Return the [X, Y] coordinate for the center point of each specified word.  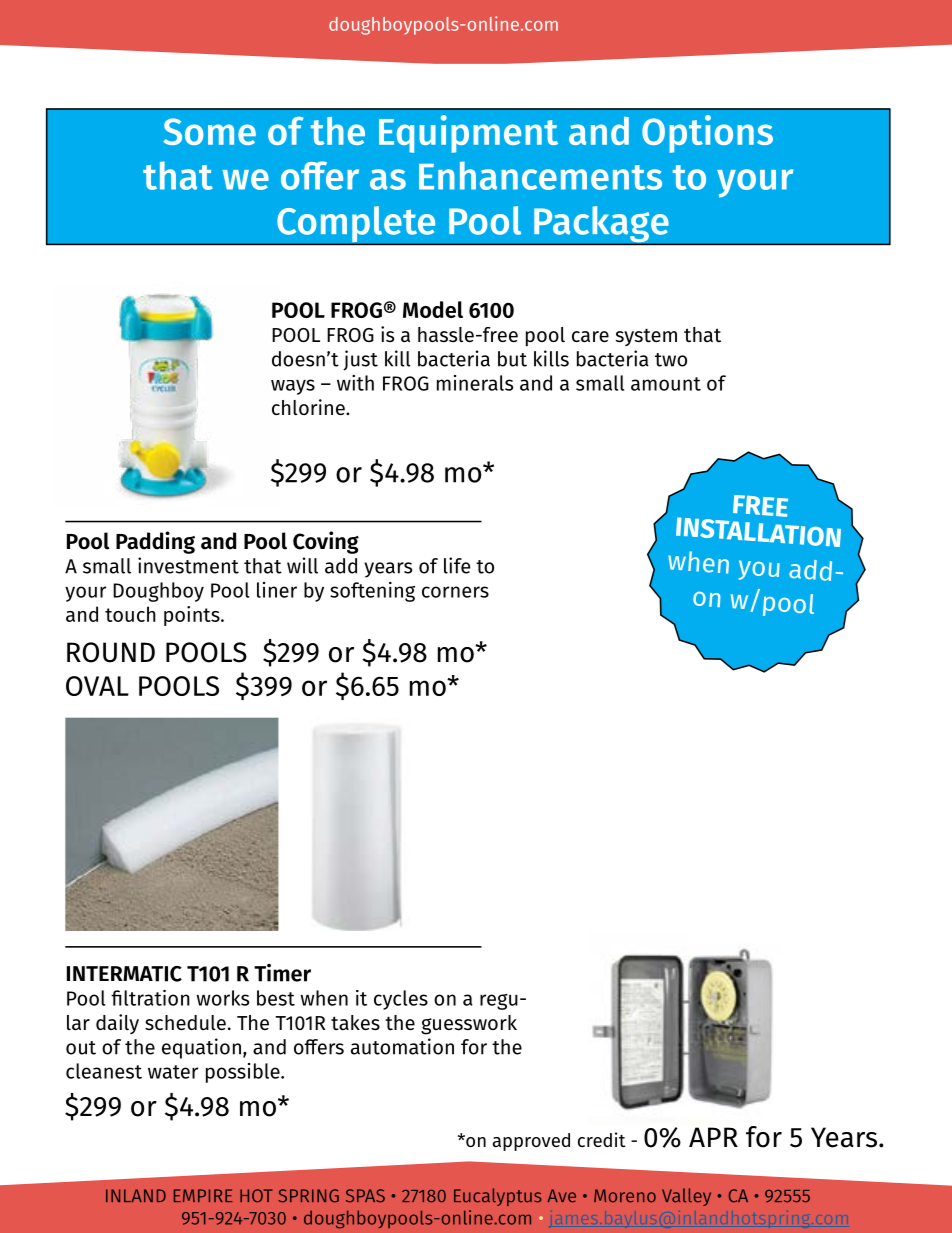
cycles [401, 1000]
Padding [155, 542]
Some [209, 131]
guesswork [469, 1025]
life [457, 565]
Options [707, 134]
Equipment [468, 134]
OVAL [97, 686]
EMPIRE [203, 1195]
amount [666, 384]
